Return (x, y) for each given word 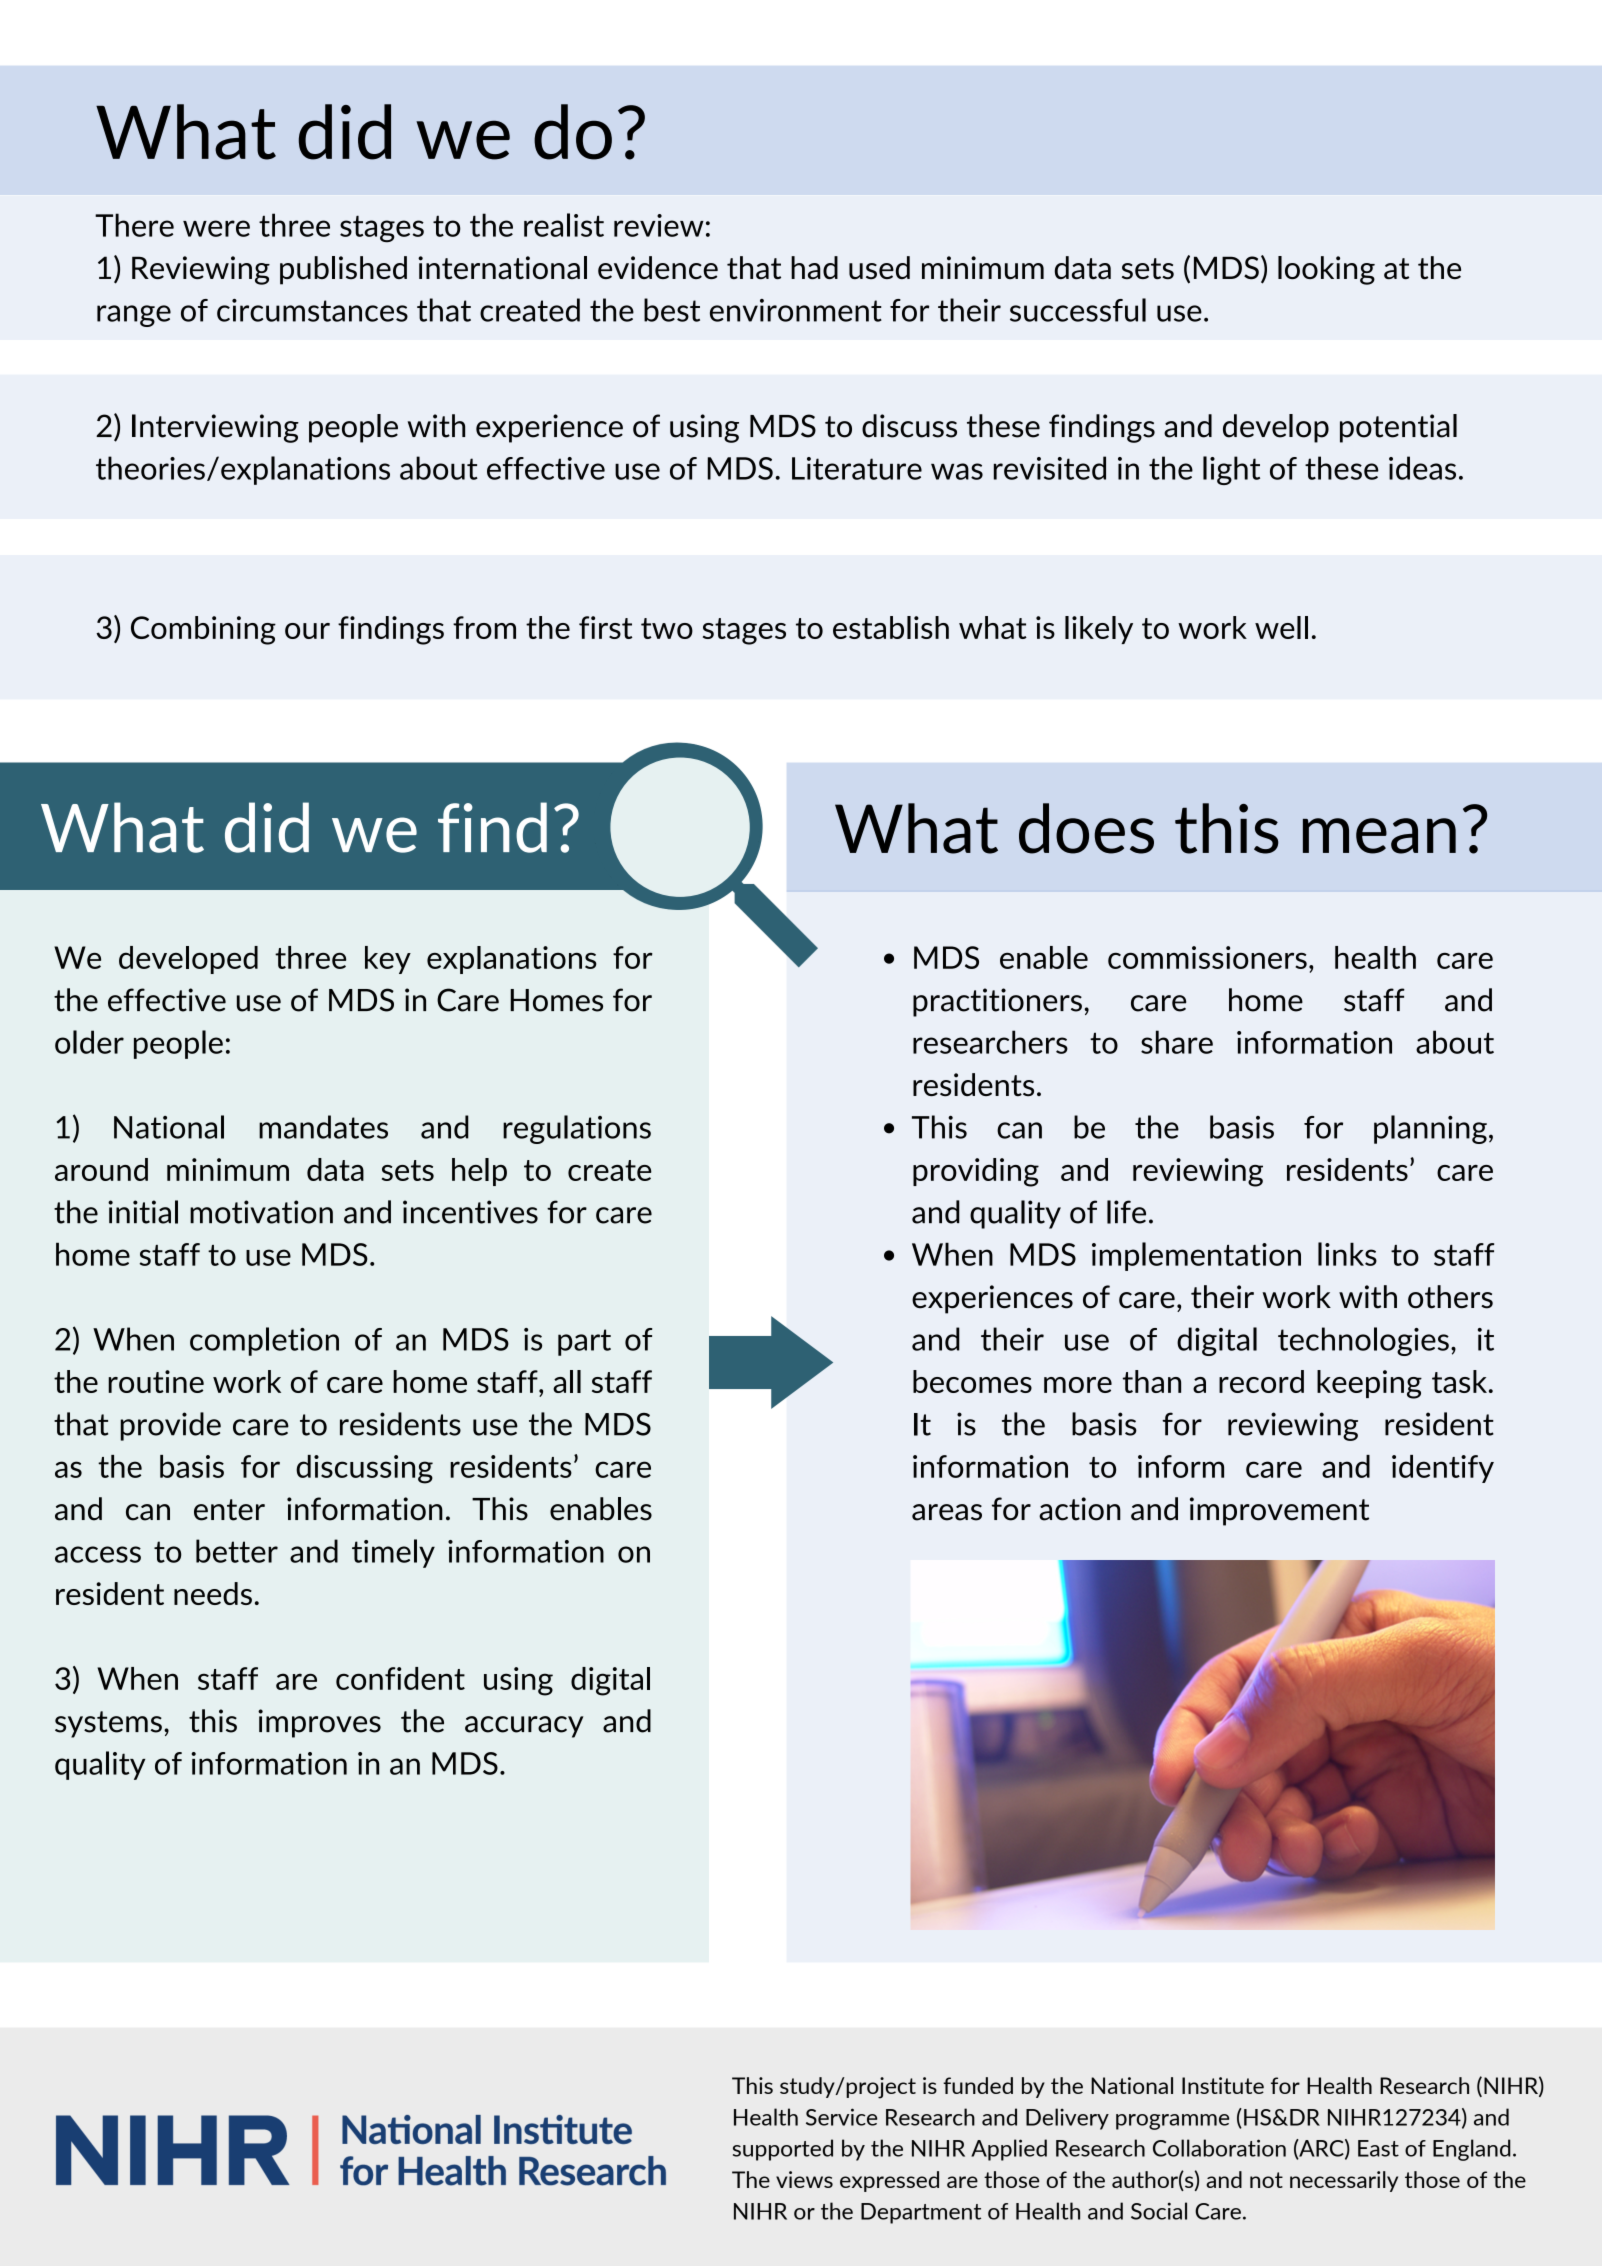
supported (783, 2150)
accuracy (524, 1727)
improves (319, 1723)
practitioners (997, 1002)
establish (891, 627)
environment (796, 310)
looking (1326, 270)
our (307, 631)
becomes (972, 1381)
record (1261, 1381)
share (1177, 1042)
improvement (1279, 1511)
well (1281, 627)
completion (264, 1341)
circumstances (312, 310)
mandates (323, 1127)
